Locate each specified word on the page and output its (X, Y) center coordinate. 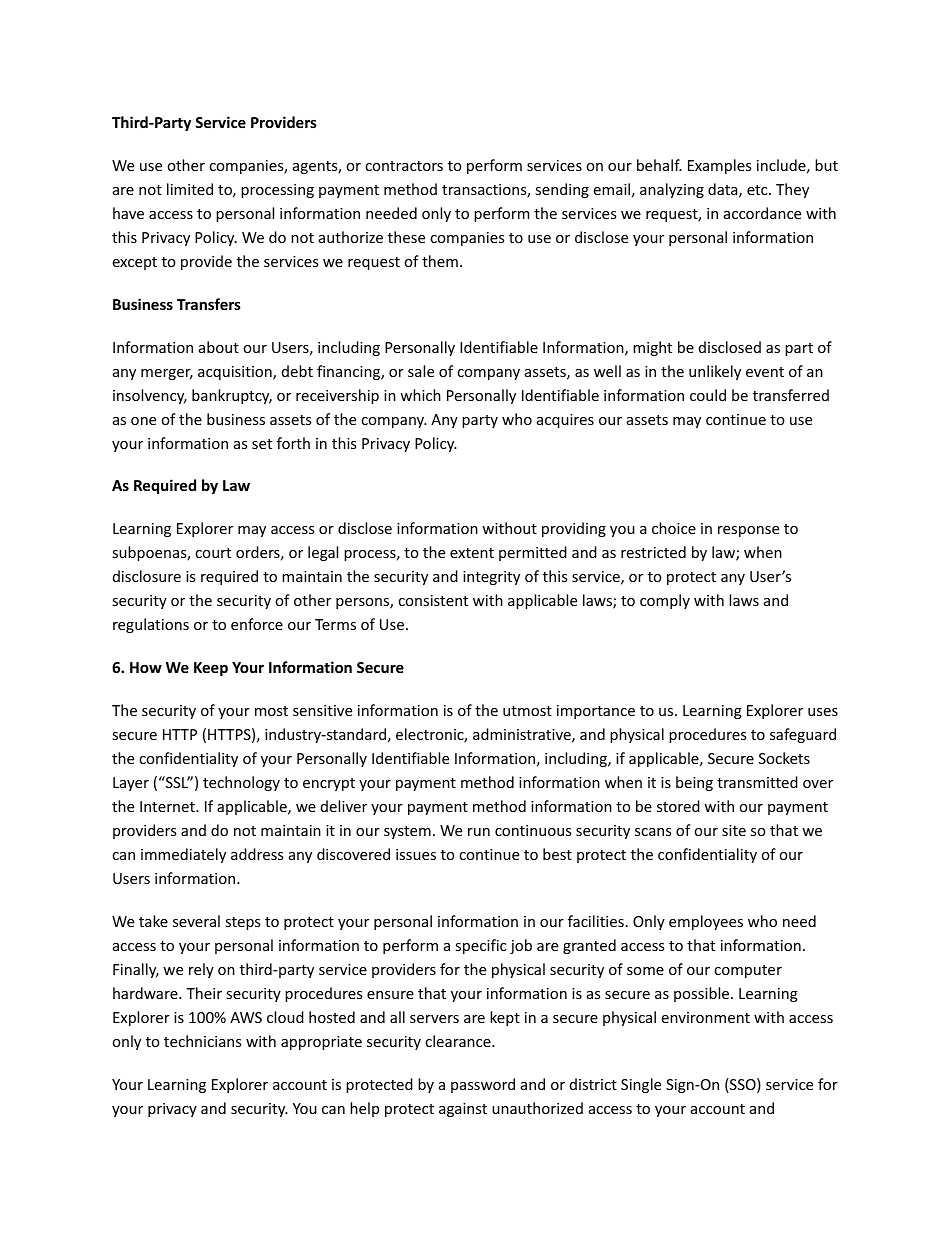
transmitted (757, 782)
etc (758, 190)
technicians (202, 1041)
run (479, 832)
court (213, 553)
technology (241, 783)
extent (472, 553)
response (748, 531)
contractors (404, 166)
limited (190, 189)
